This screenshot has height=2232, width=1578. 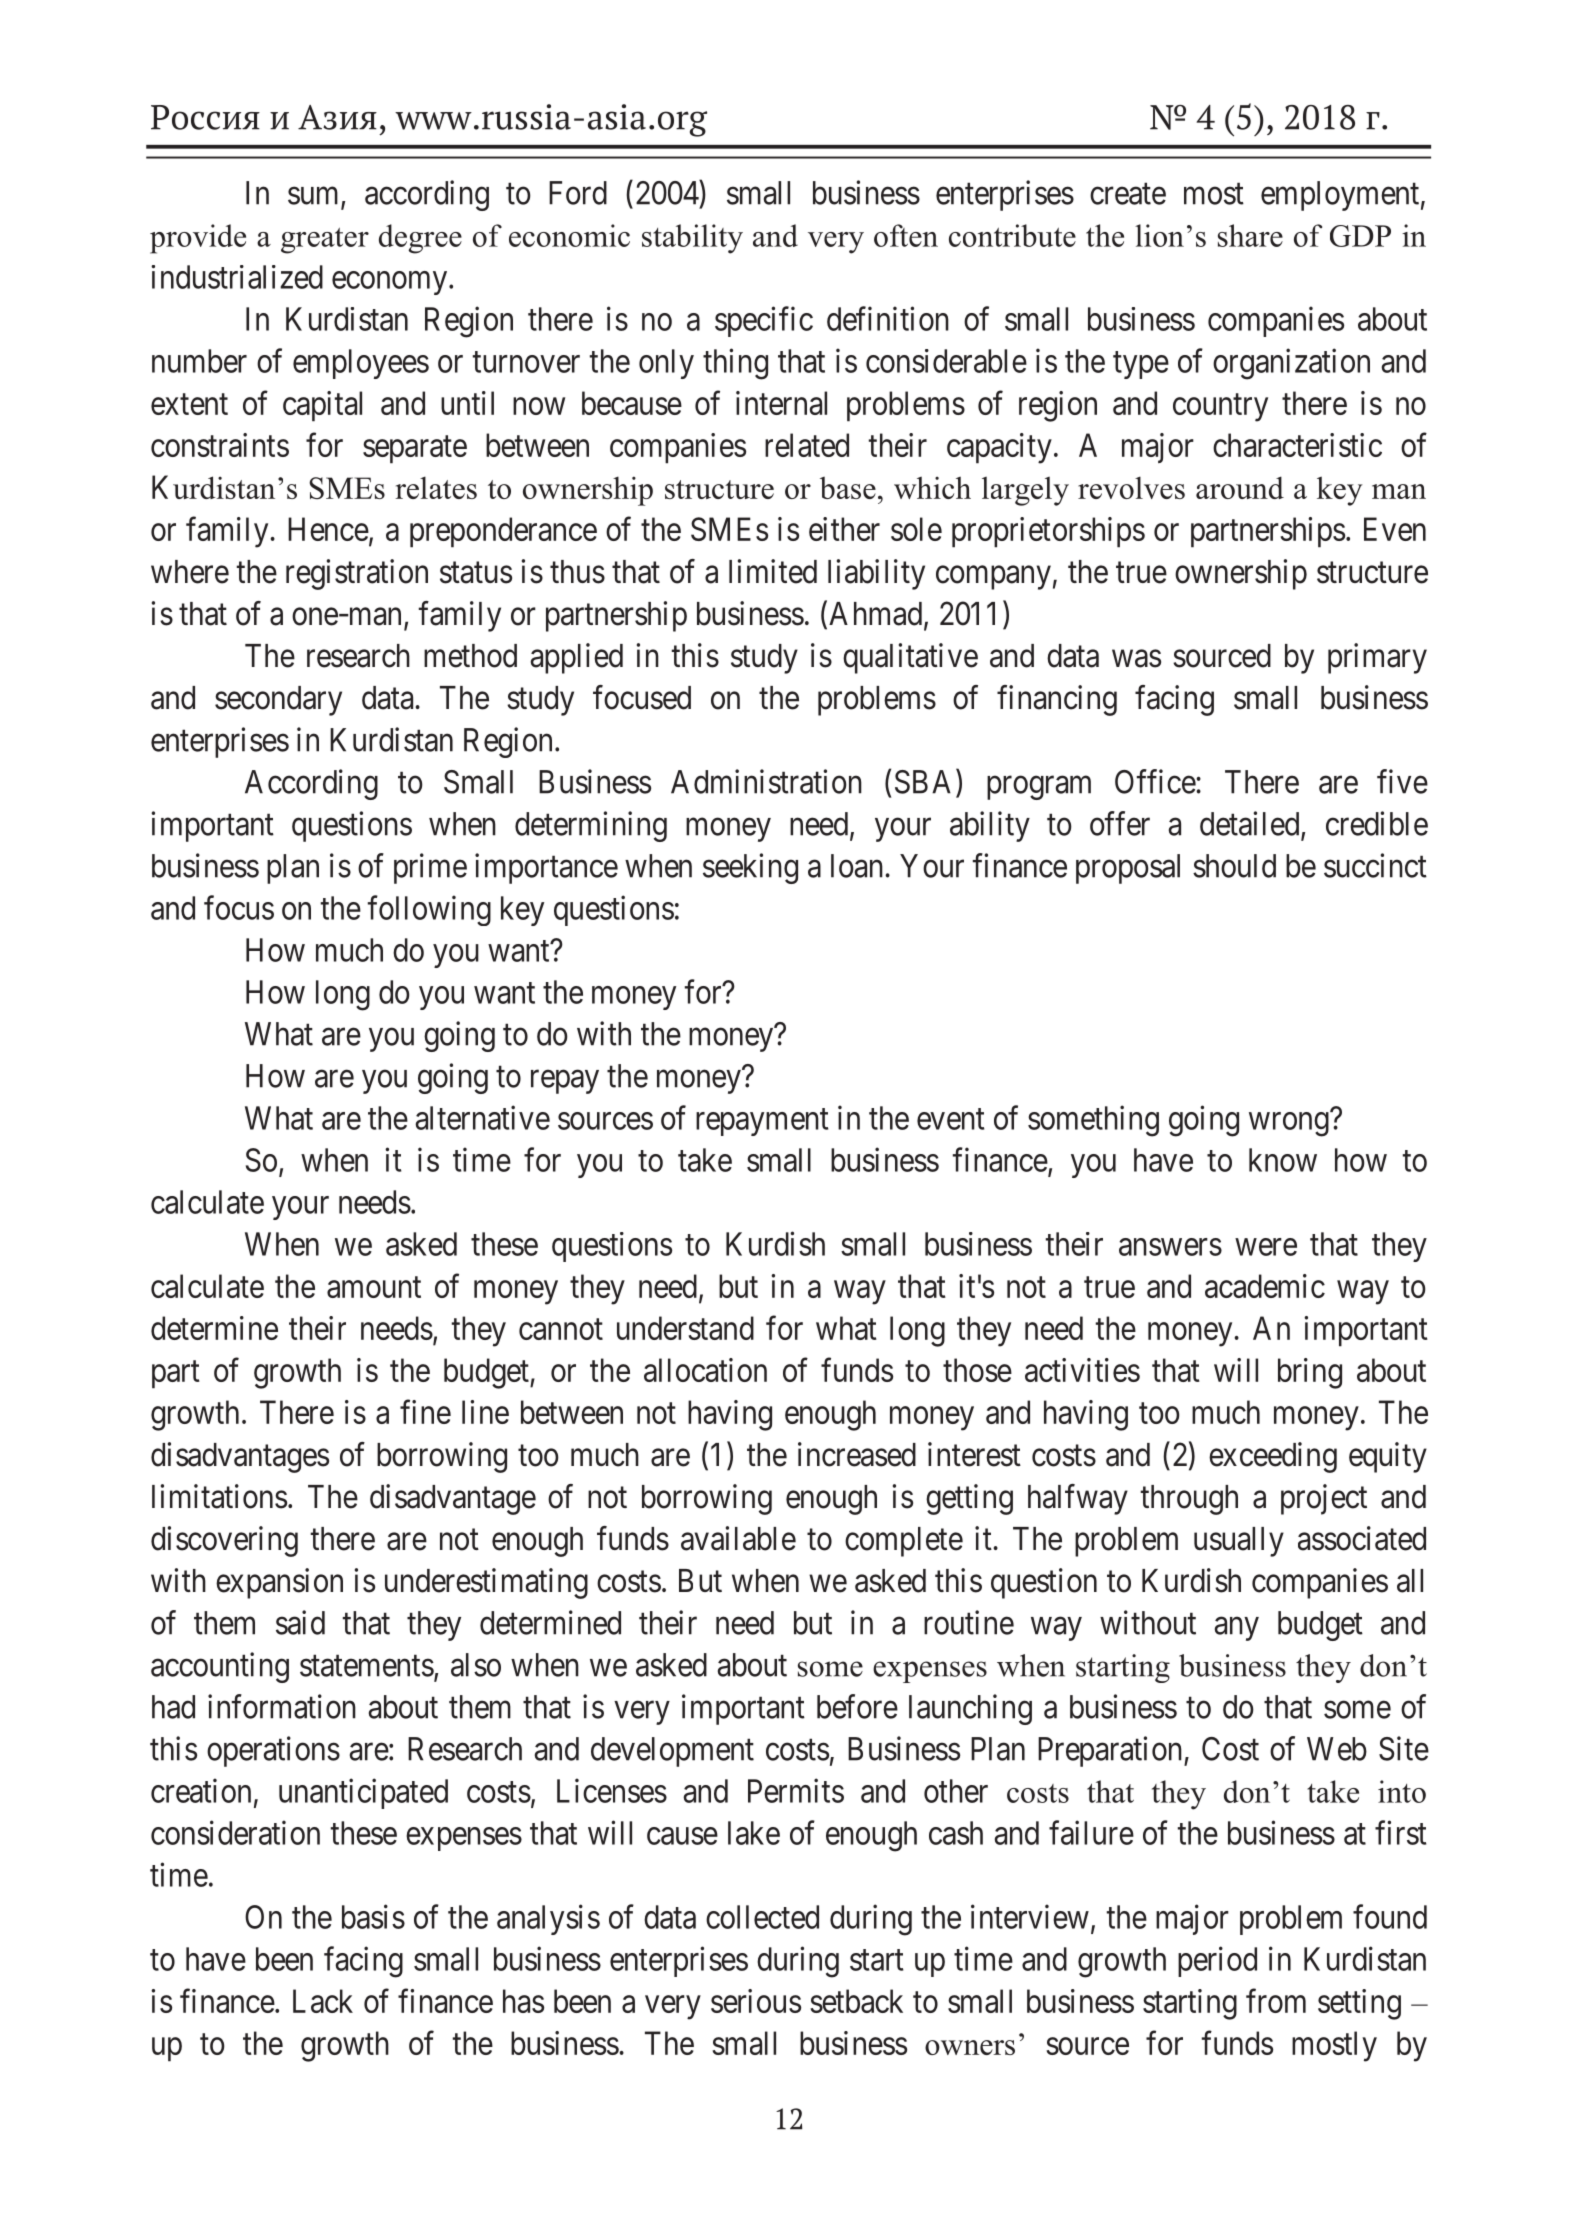 I want to click on share, so click(x=1250, y=235).
